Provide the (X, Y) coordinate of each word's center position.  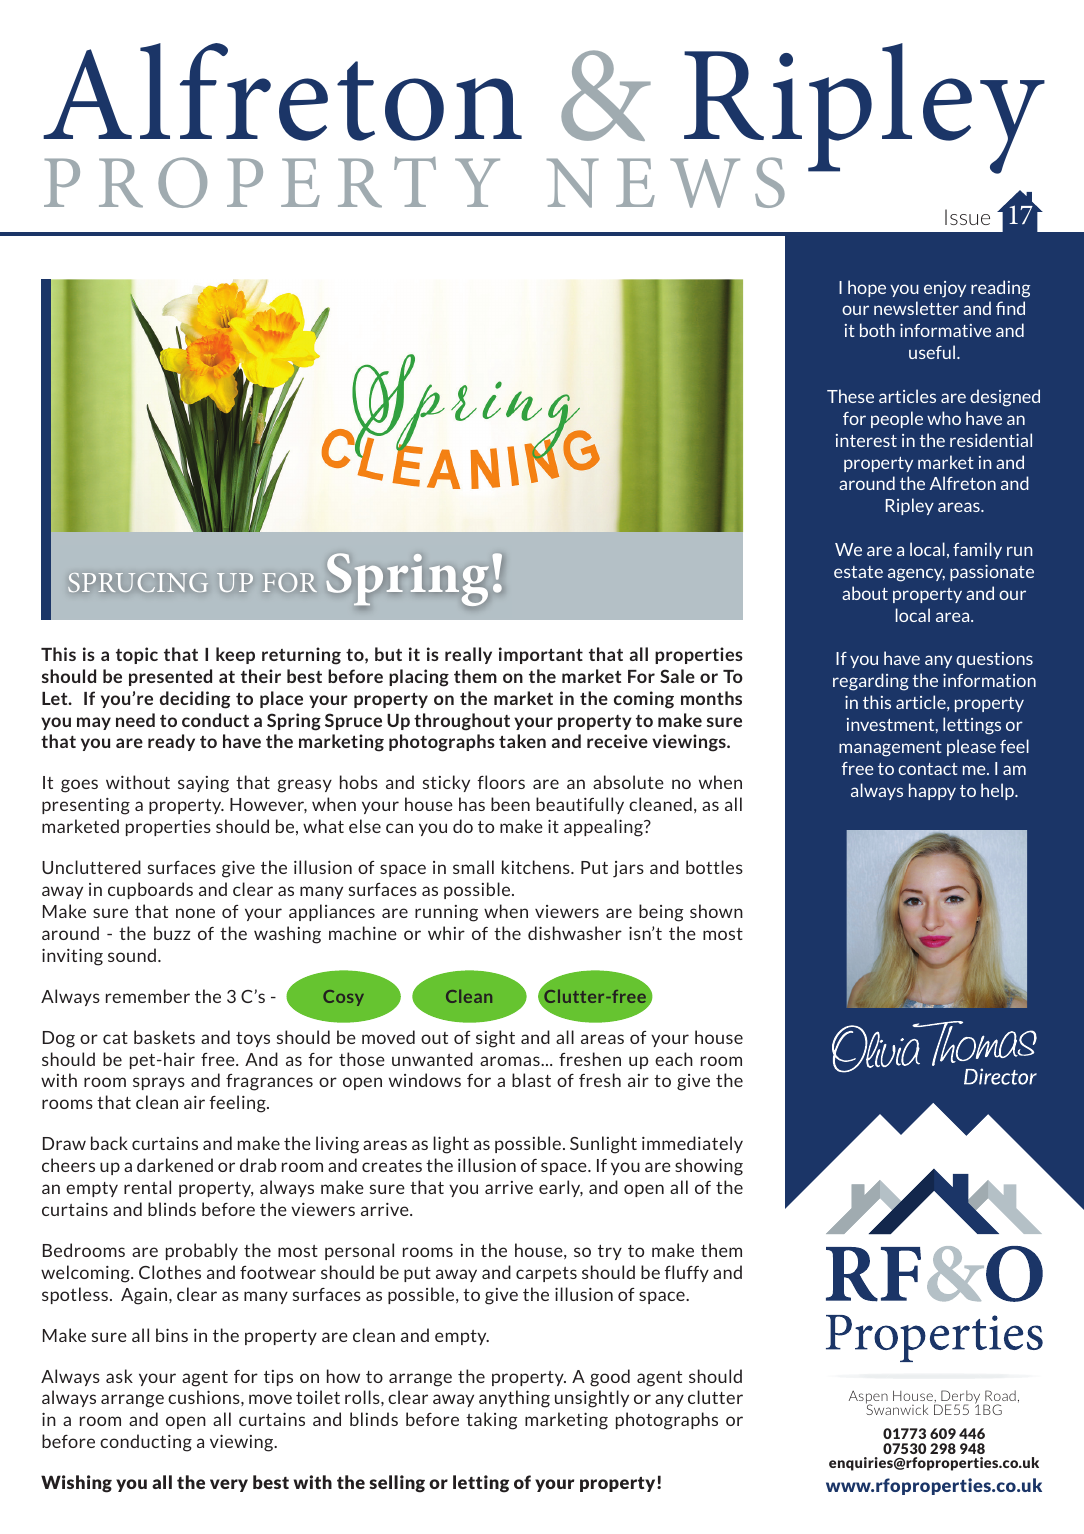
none (195, 913)
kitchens (537, 867)
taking (491, 1421)
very (229, 1485)
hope (867, 288)
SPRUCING (138, 582)
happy (932, 791)
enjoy (945, 289)
